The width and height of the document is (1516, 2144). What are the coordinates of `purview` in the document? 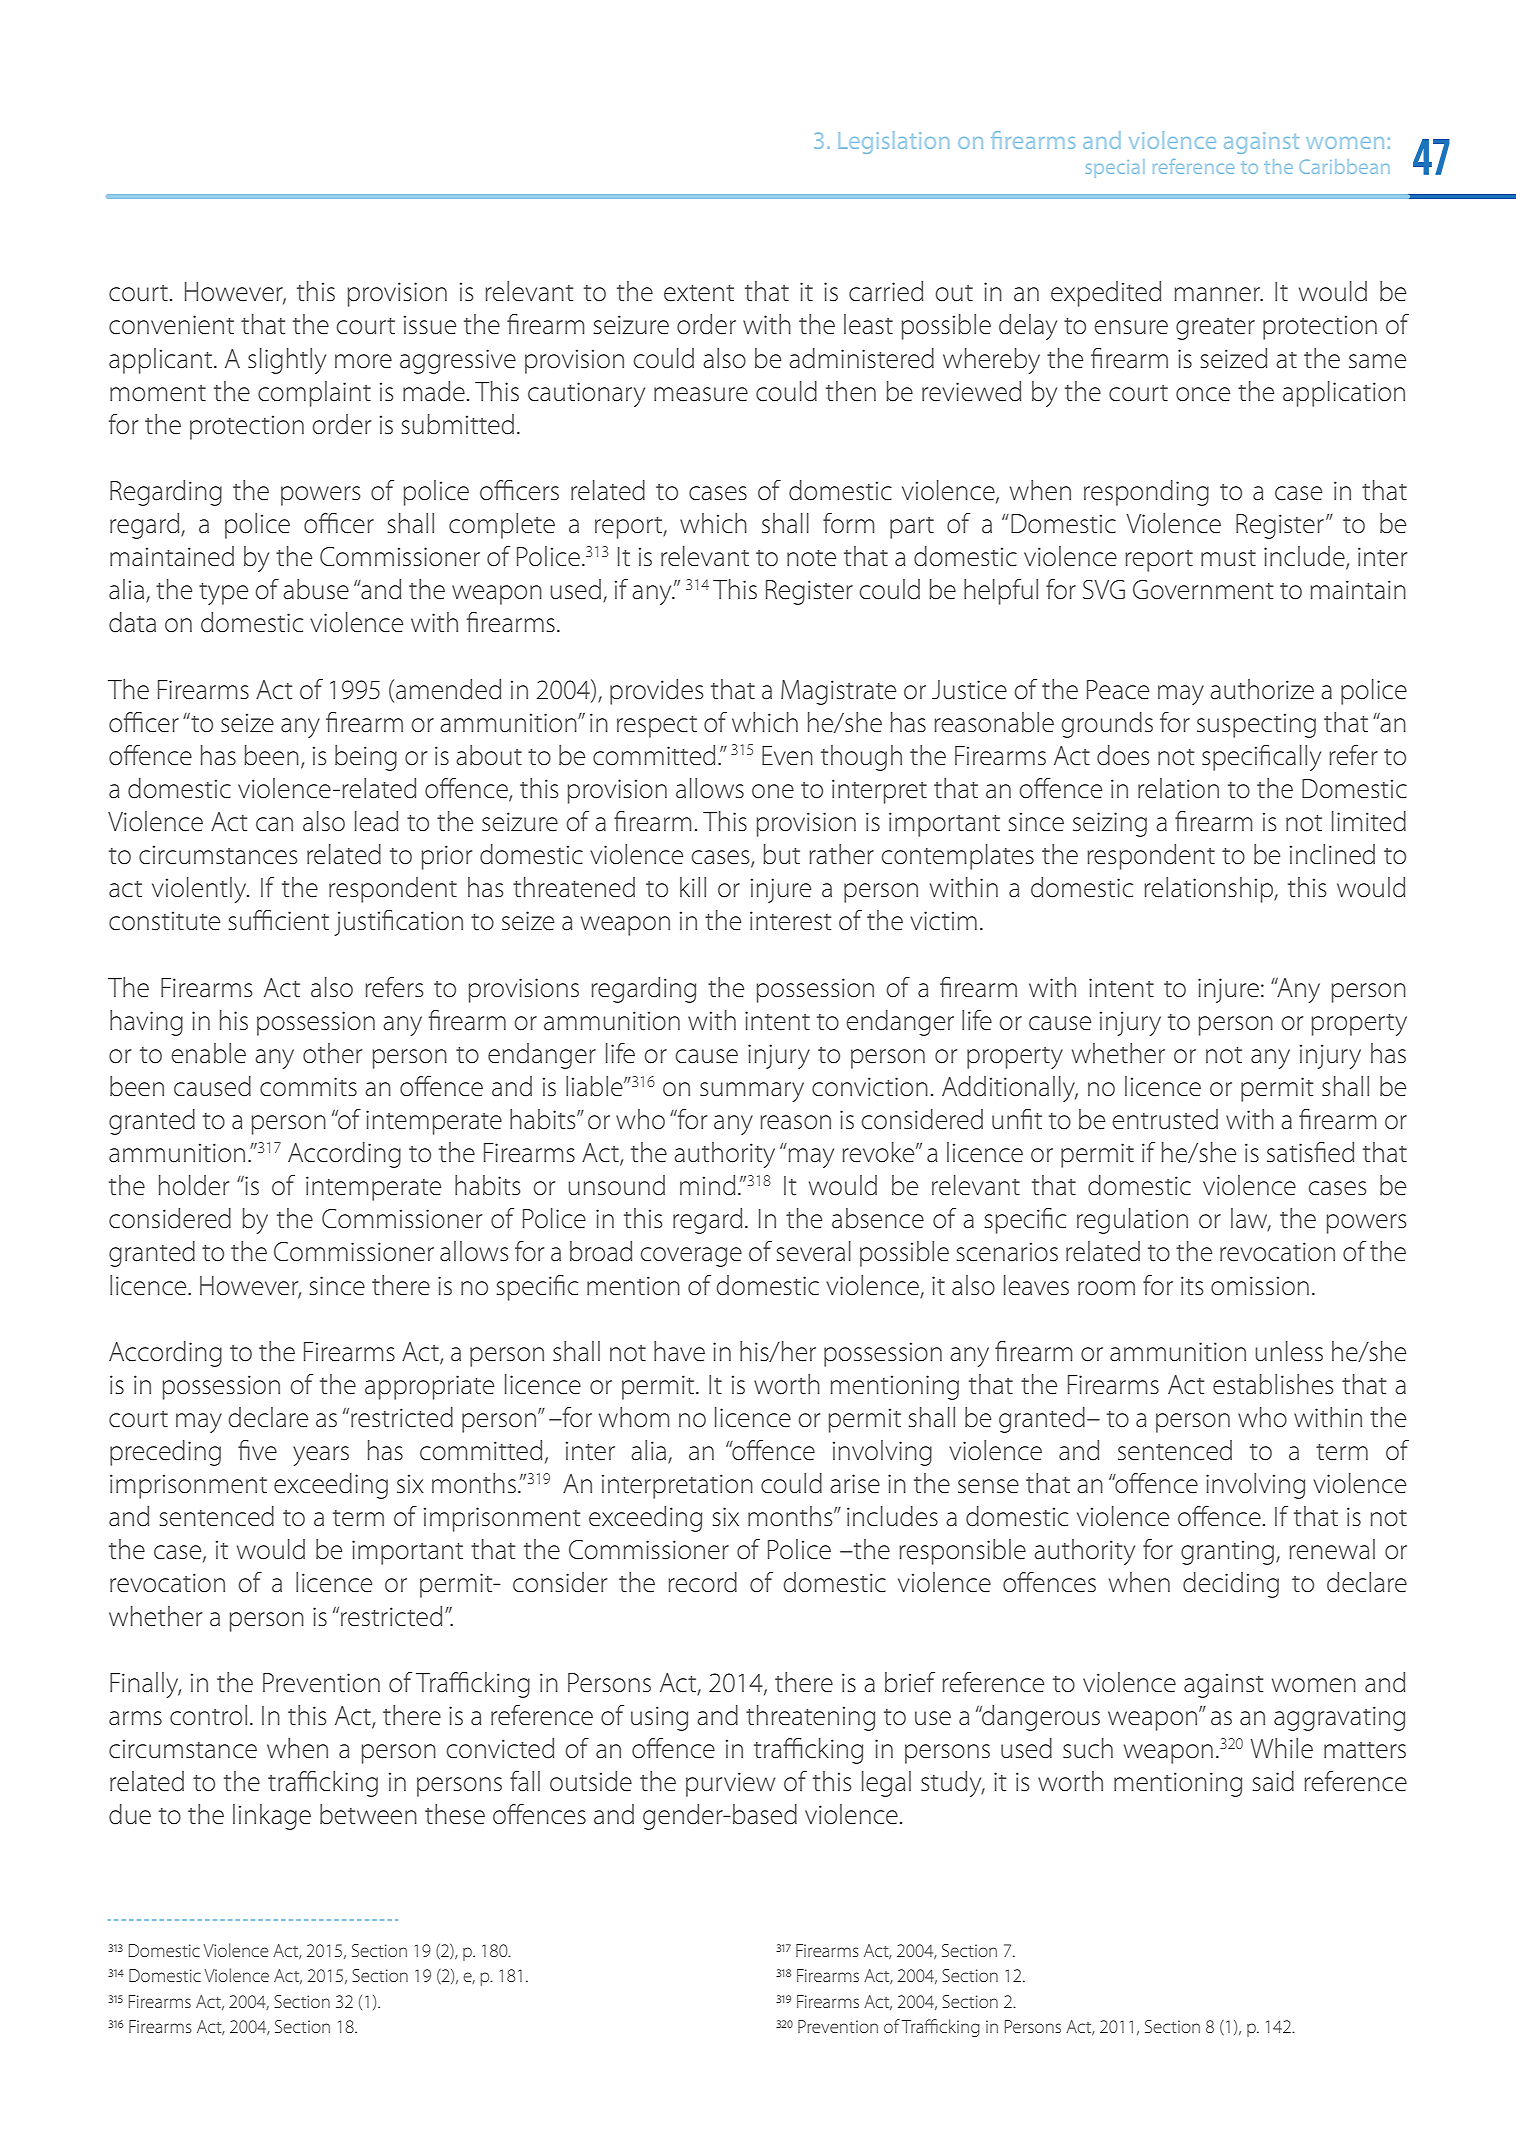 It's located at (730, 1784).
